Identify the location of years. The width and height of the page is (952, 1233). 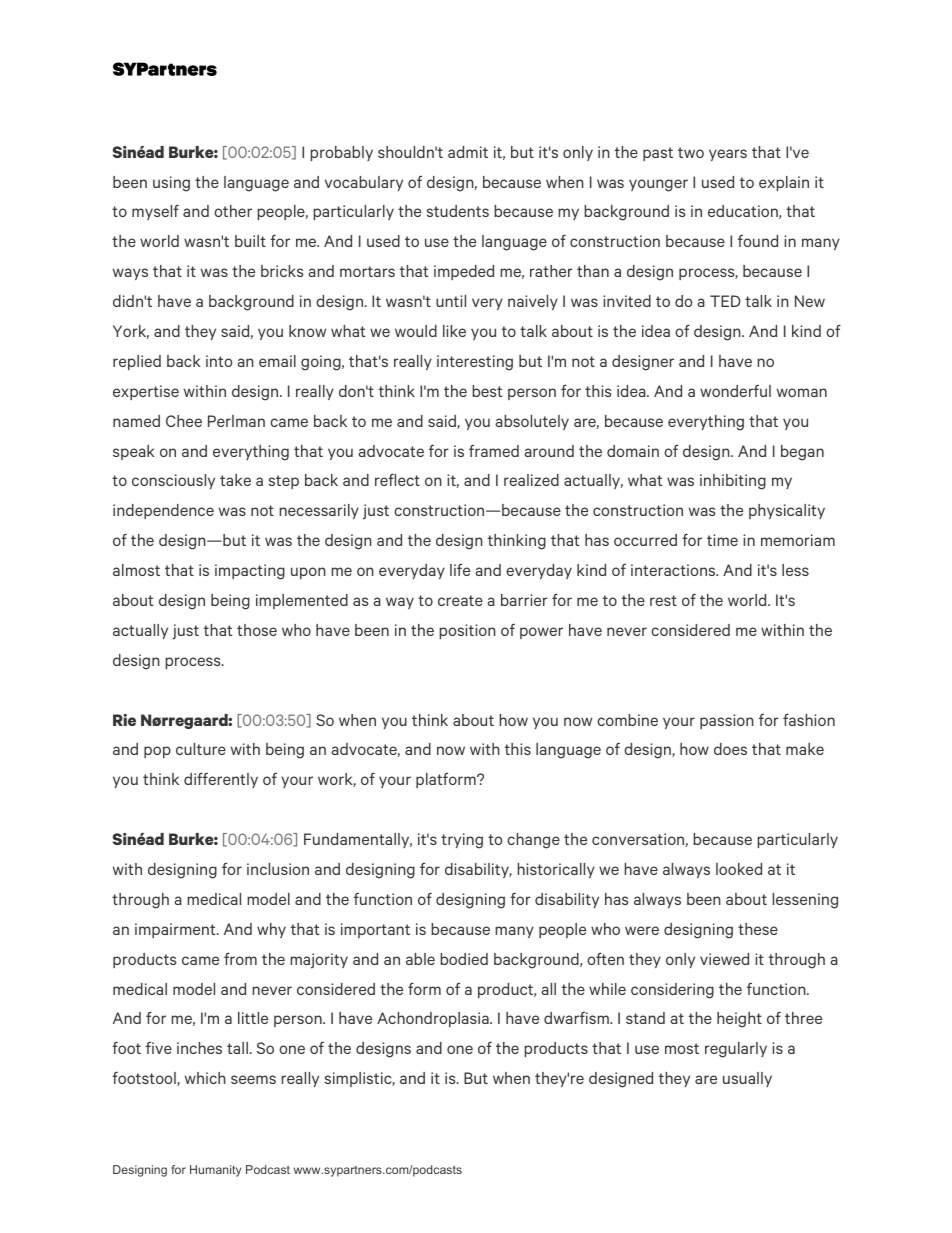
(728, 155).
